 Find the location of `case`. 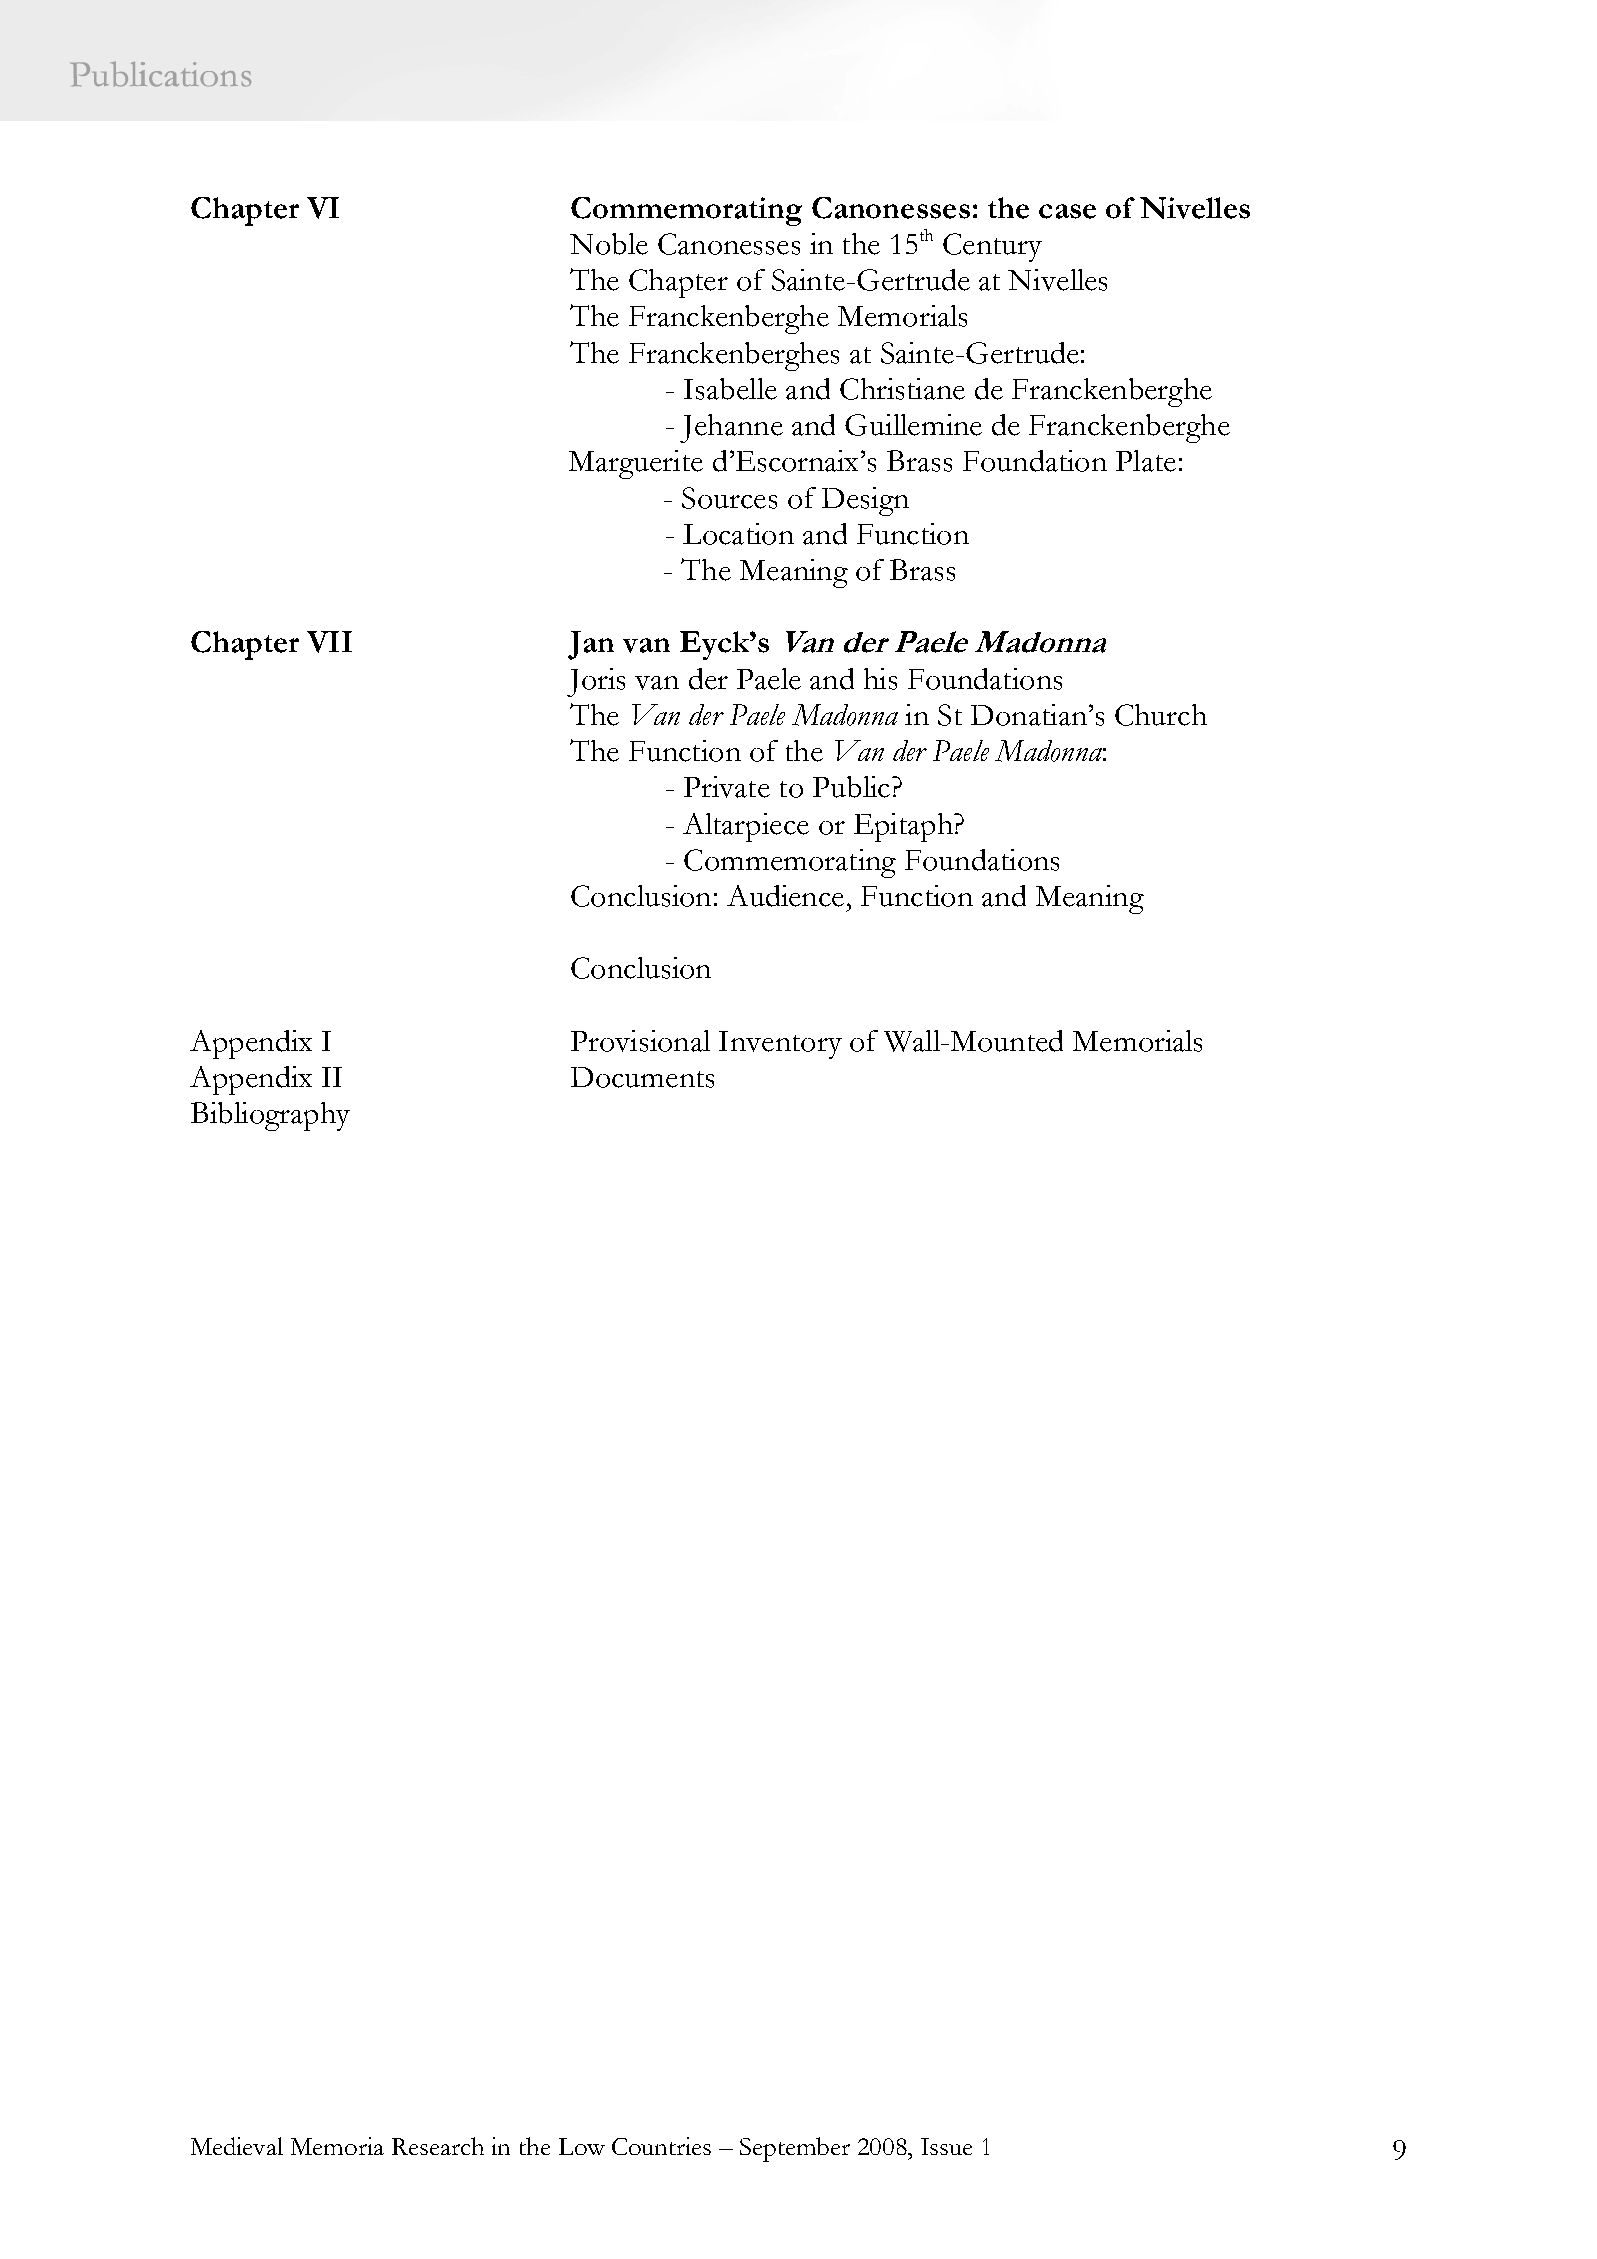

case is located at coordinates (1067, 211).
